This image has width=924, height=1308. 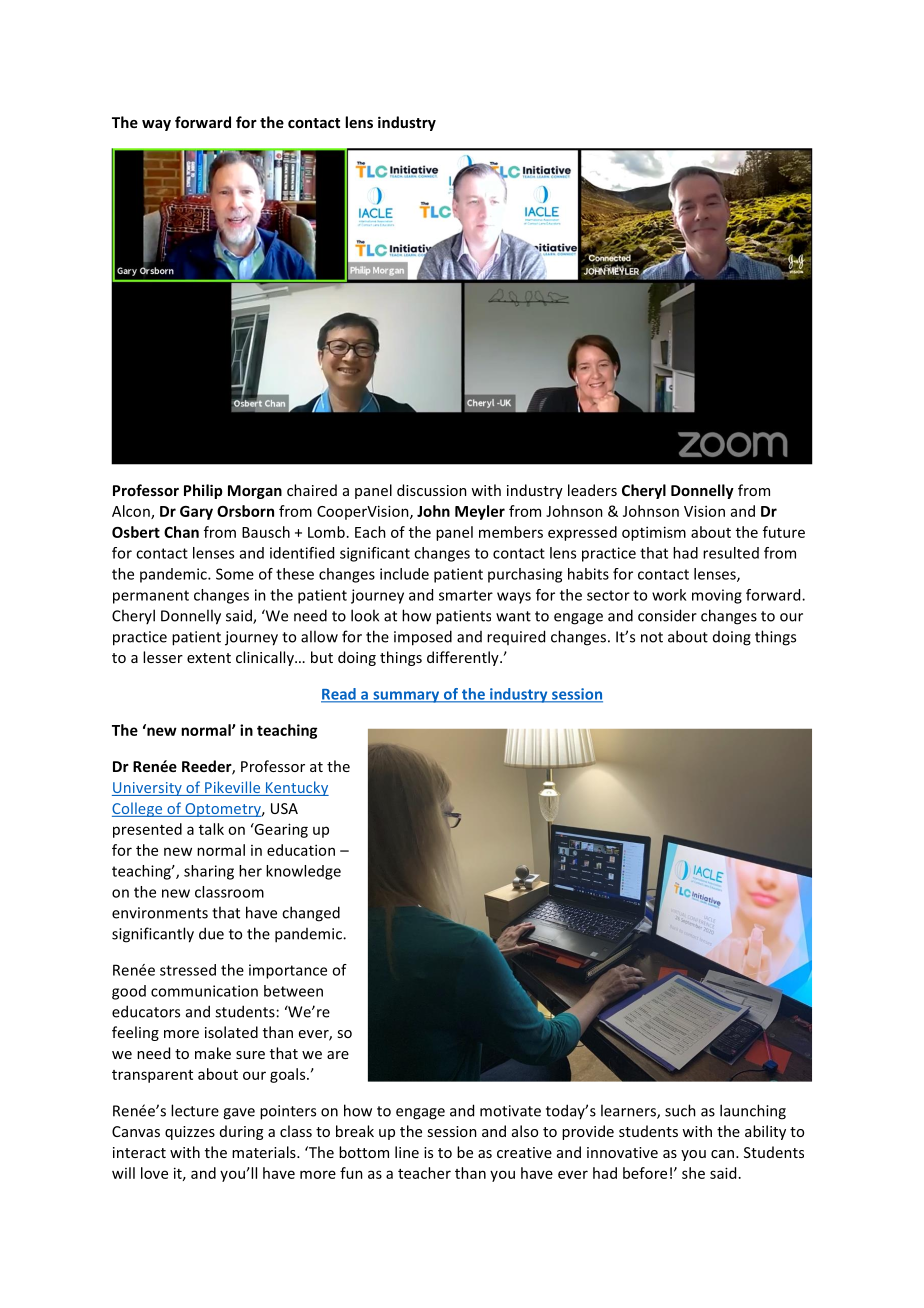 What do you see at coordinates (680, 1110) in the image?
I see `such` at bounding box center [680, 1110].
